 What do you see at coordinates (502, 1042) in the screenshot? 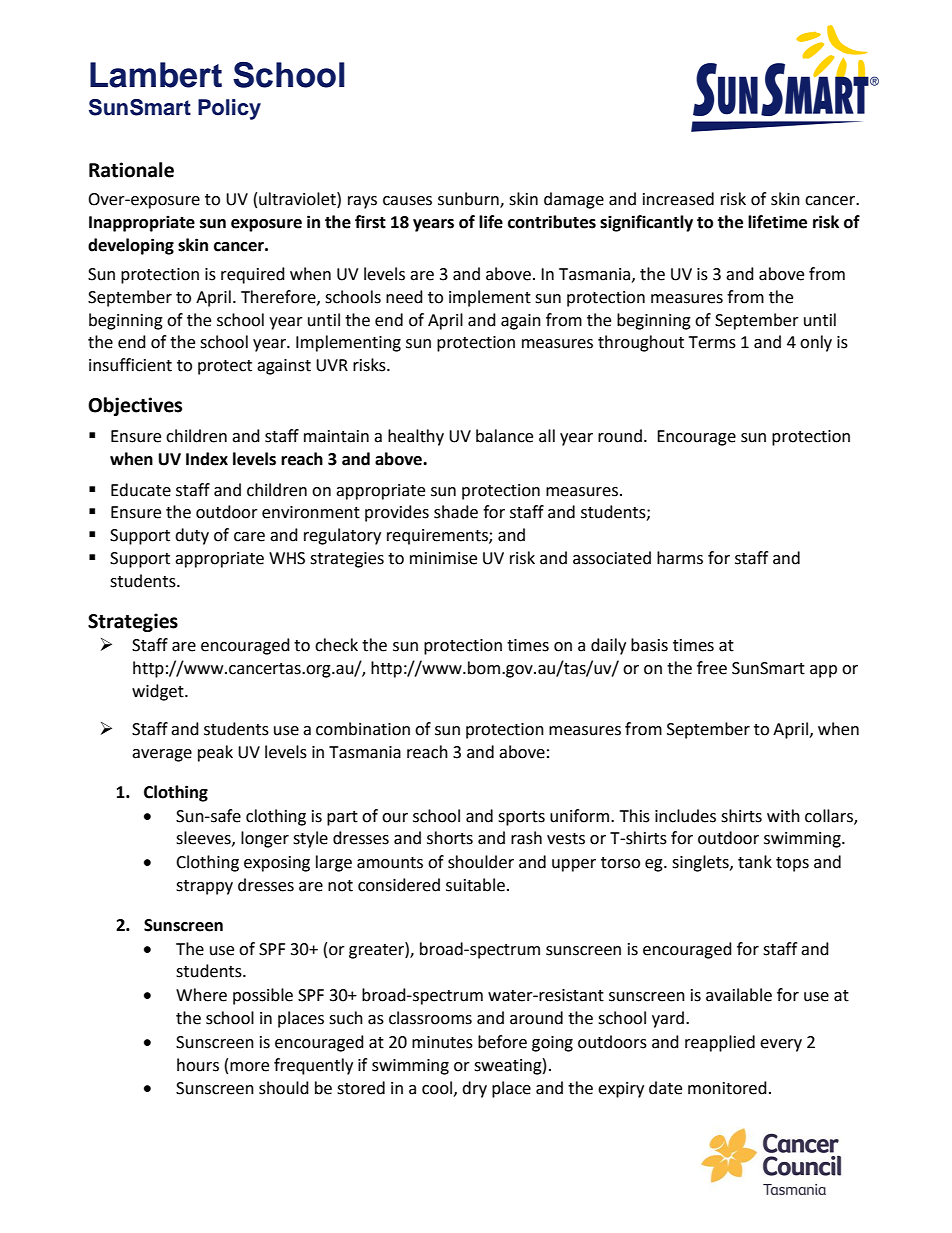
I see `before` at bounding box center [502, 1042].
